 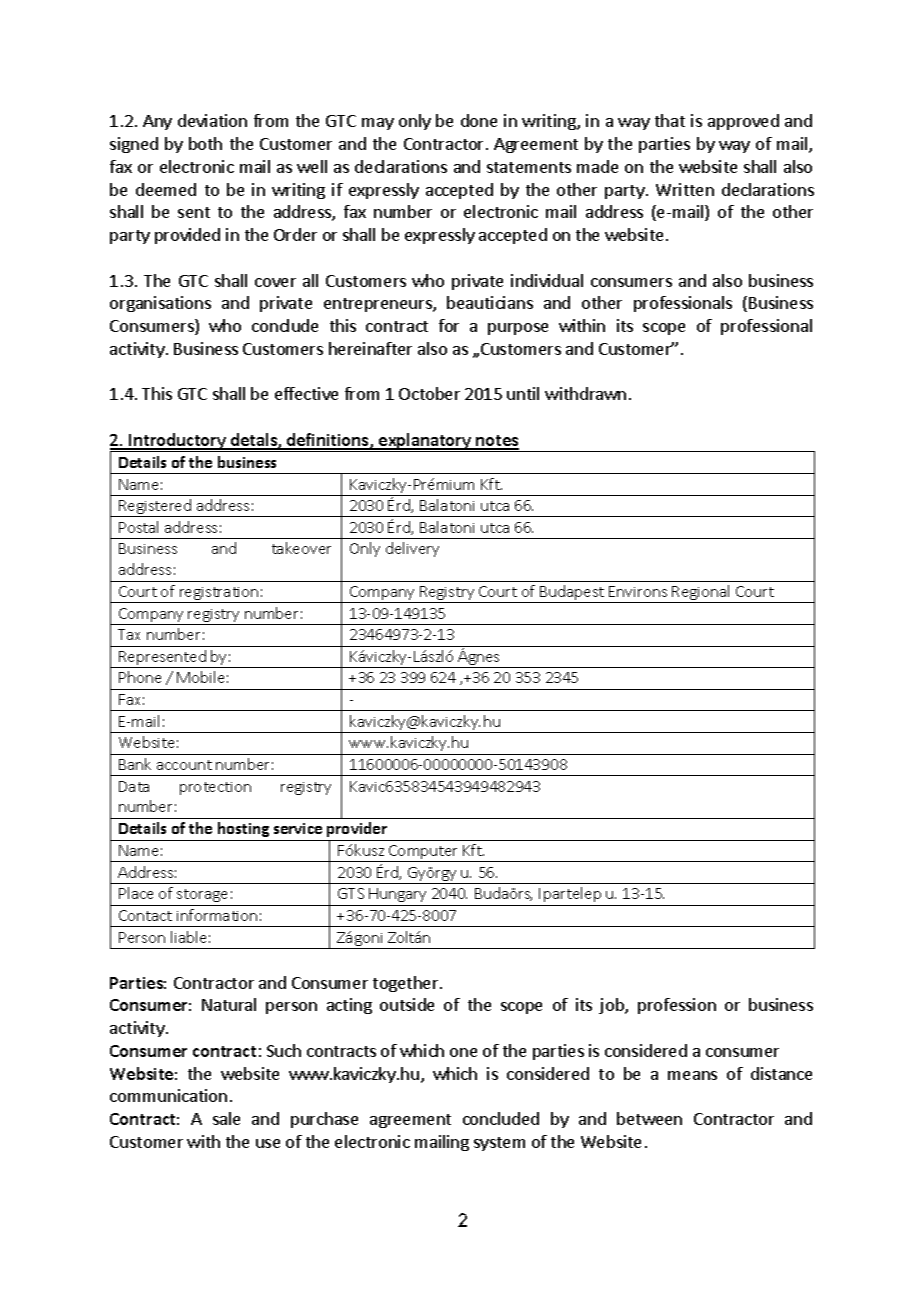 I want to click on registration, so click(x=219, y=595).
